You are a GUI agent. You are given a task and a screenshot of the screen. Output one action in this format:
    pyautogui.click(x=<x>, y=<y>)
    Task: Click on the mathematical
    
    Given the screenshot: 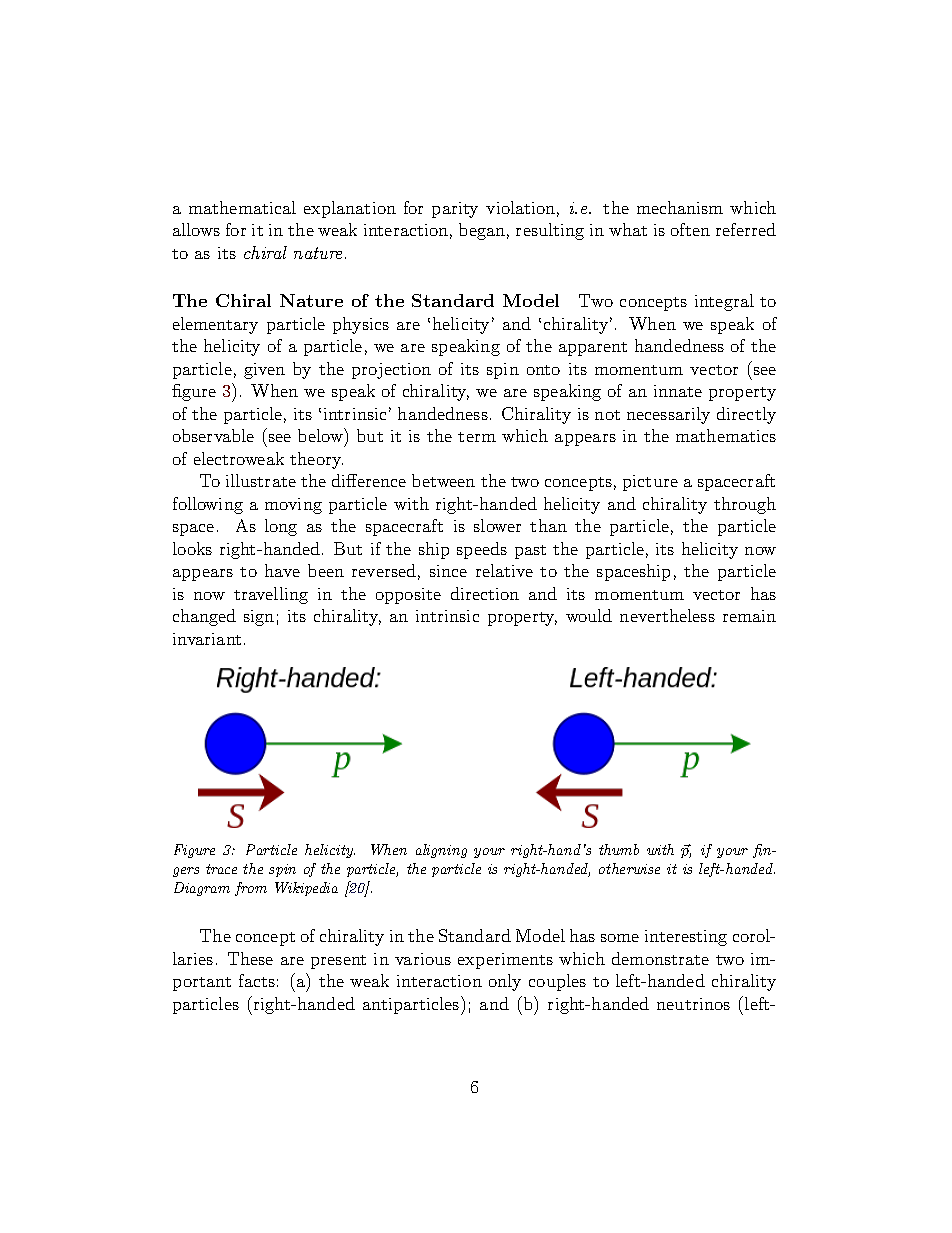 What is the action you would take?
    pyautogui.click(x=242, y=207)
